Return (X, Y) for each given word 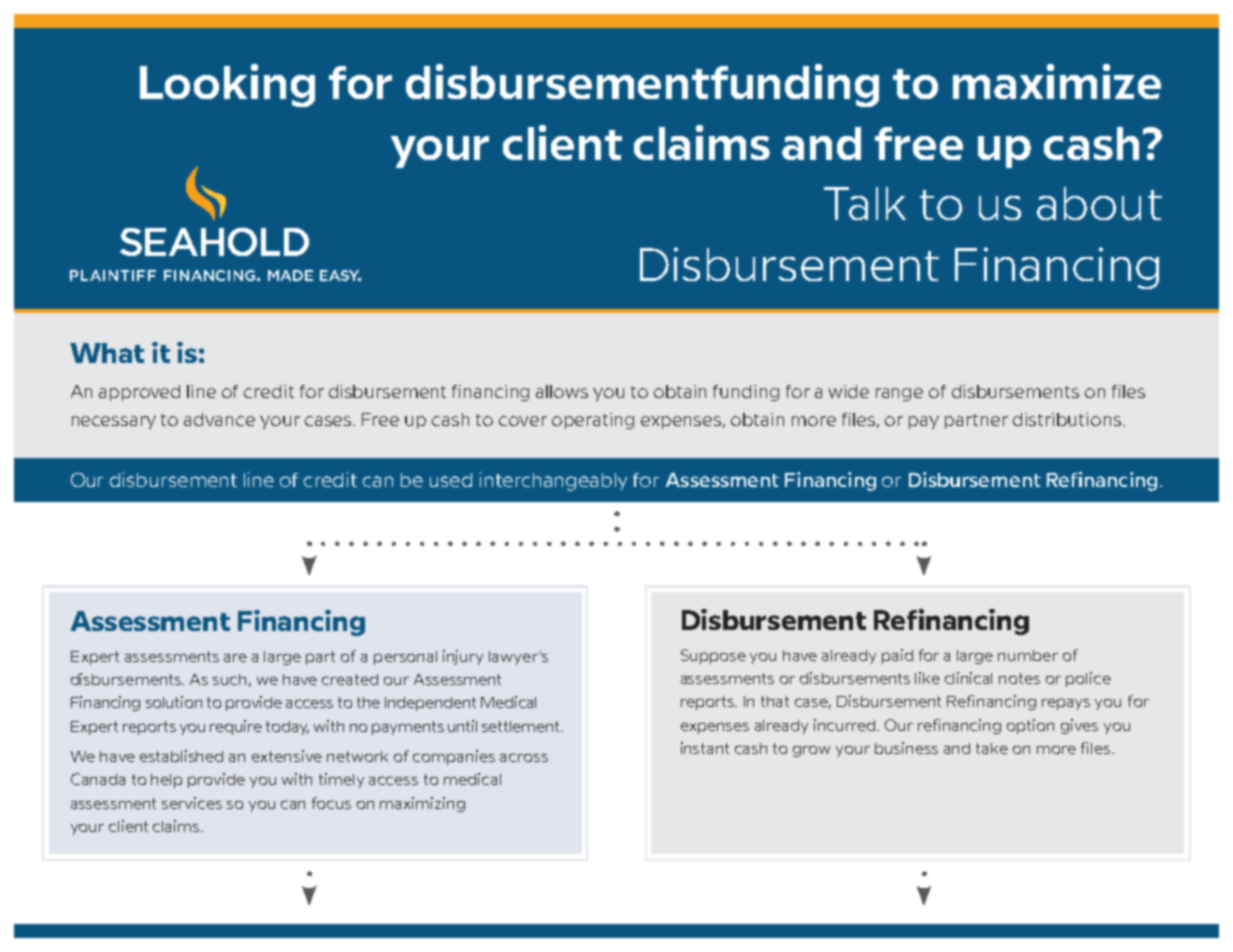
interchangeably (553, 481)
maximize (1057, 81)
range (899, 394)
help (166, 781)
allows (562, 391)
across (524, 757)
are (235, 658)
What (107, 353)
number (1028, 655)
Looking (227, 85)
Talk (865, 203)
